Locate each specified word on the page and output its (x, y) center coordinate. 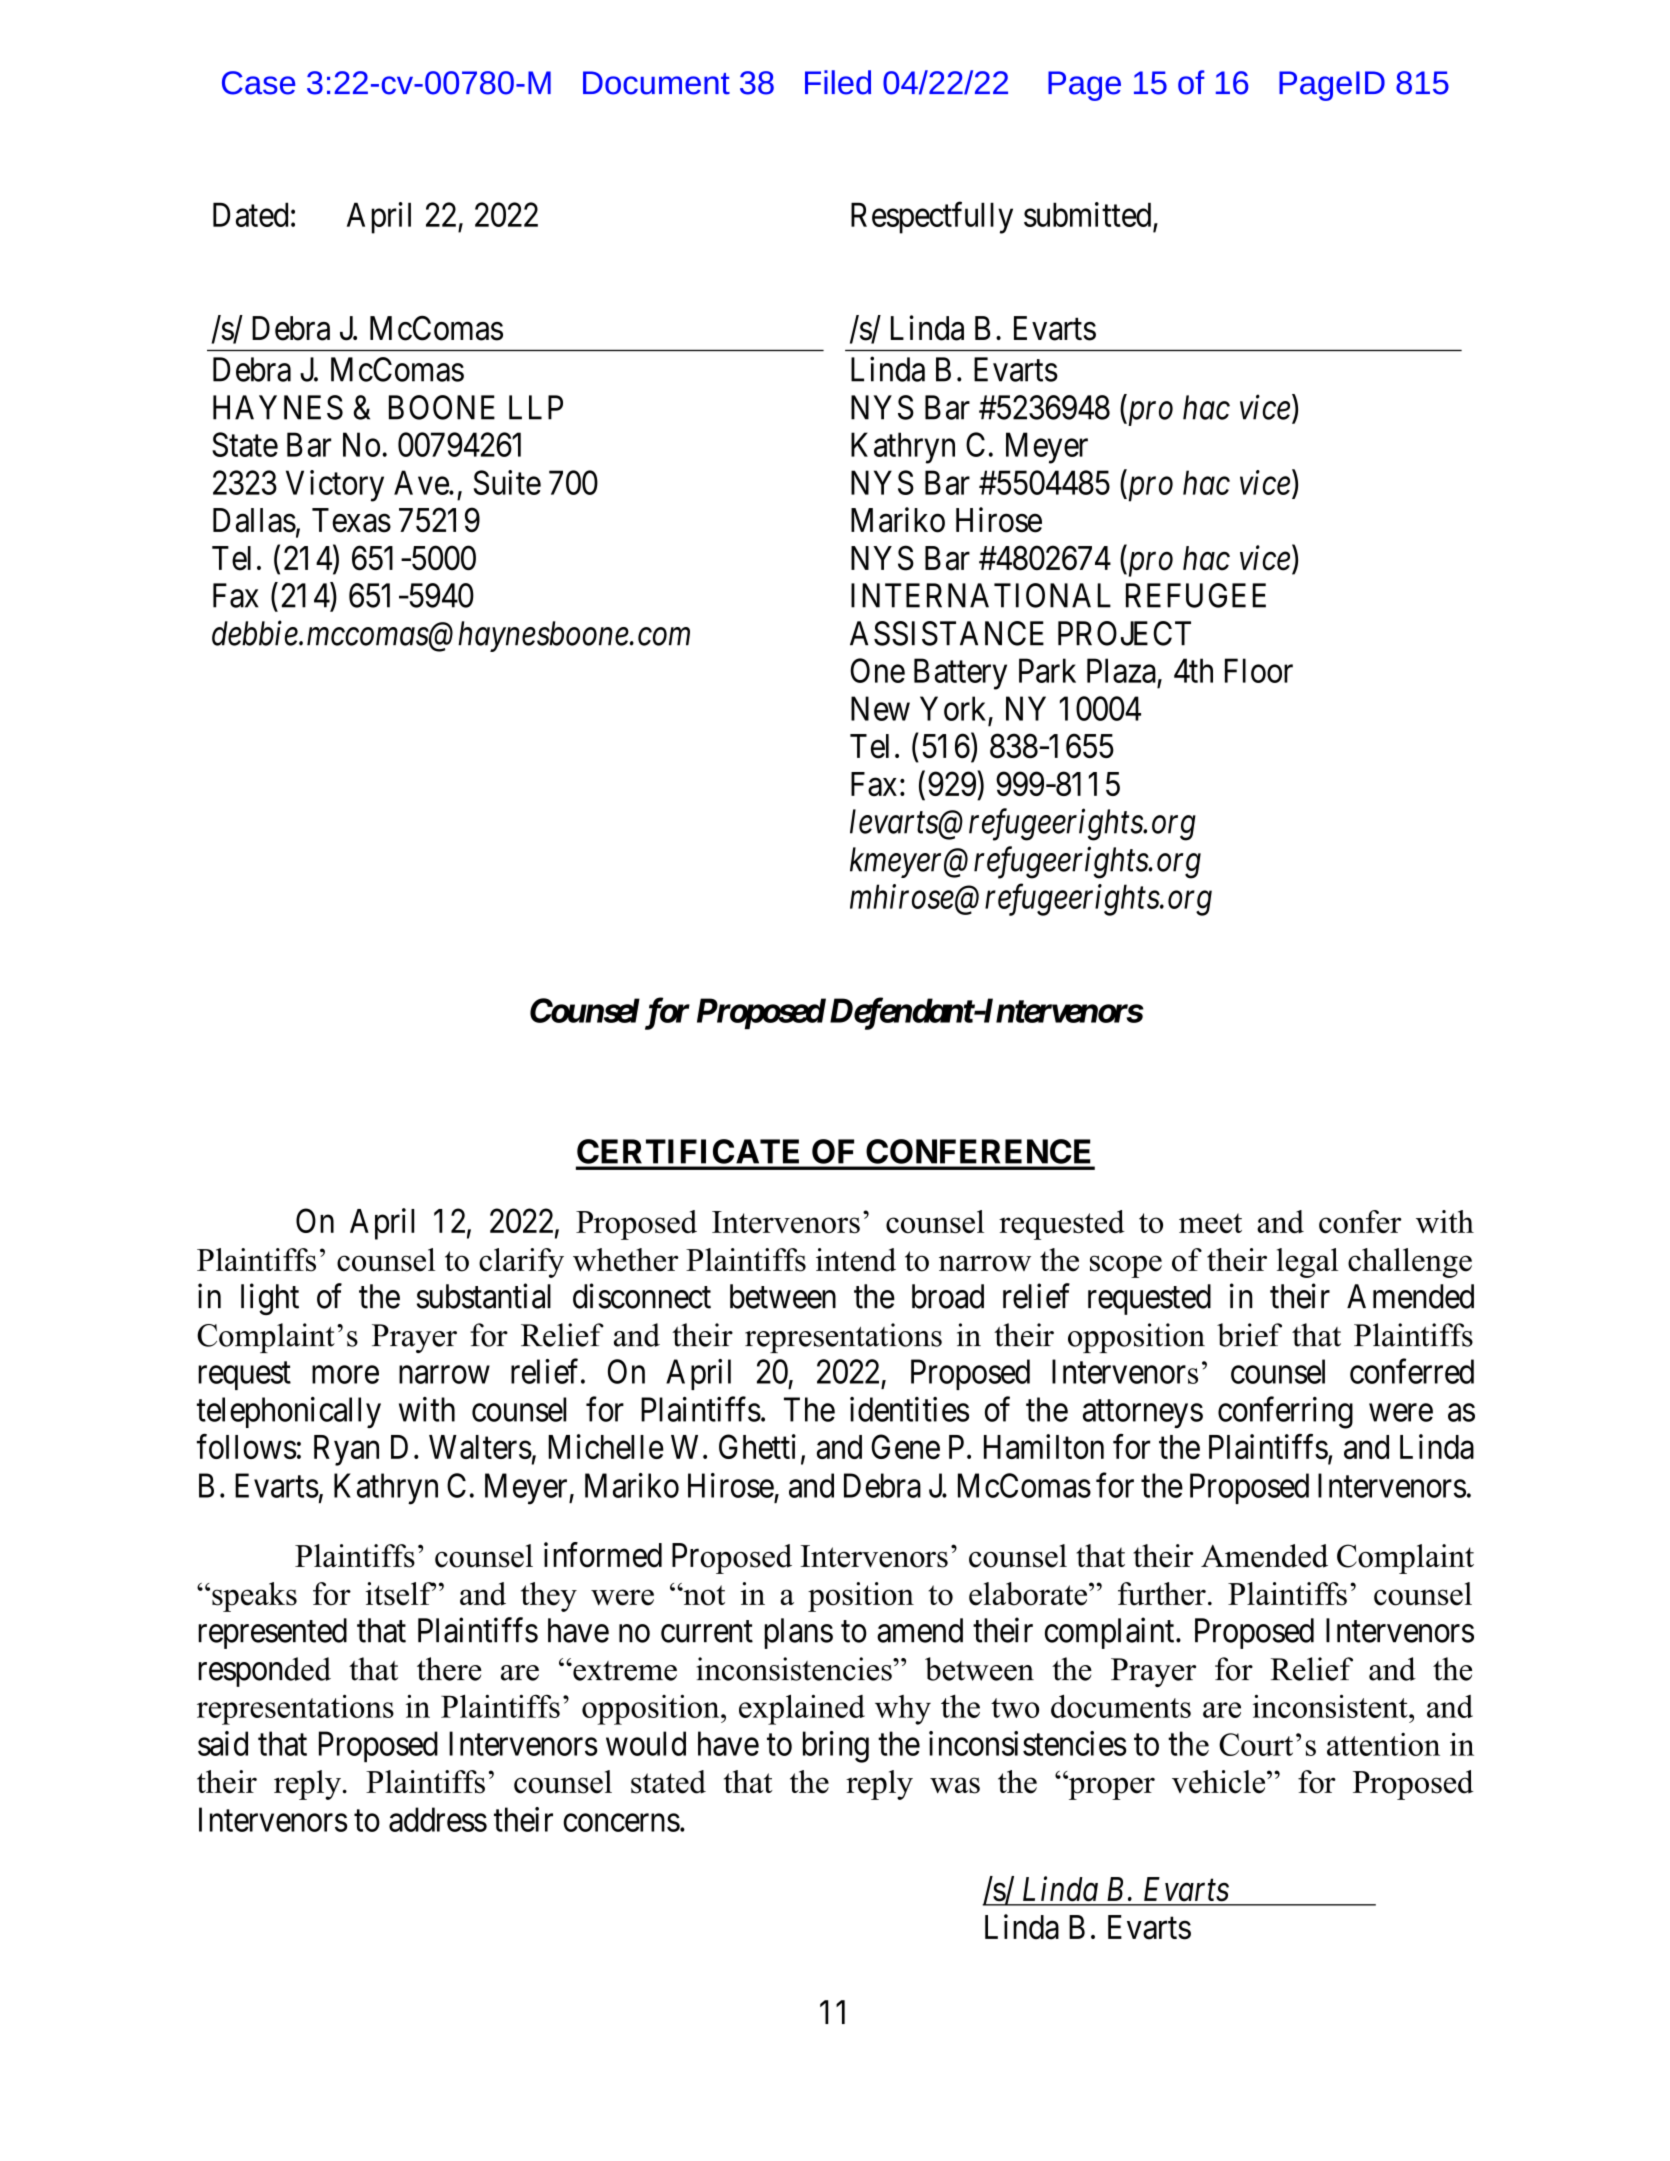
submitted (1087, 214)
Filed (838, 82)
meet (1210, 1223)
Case (258, 83)
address (438, 1819)
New (880, 708)
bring (836, 1747)
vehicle (1220, 1782)
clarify (521, 1263)
